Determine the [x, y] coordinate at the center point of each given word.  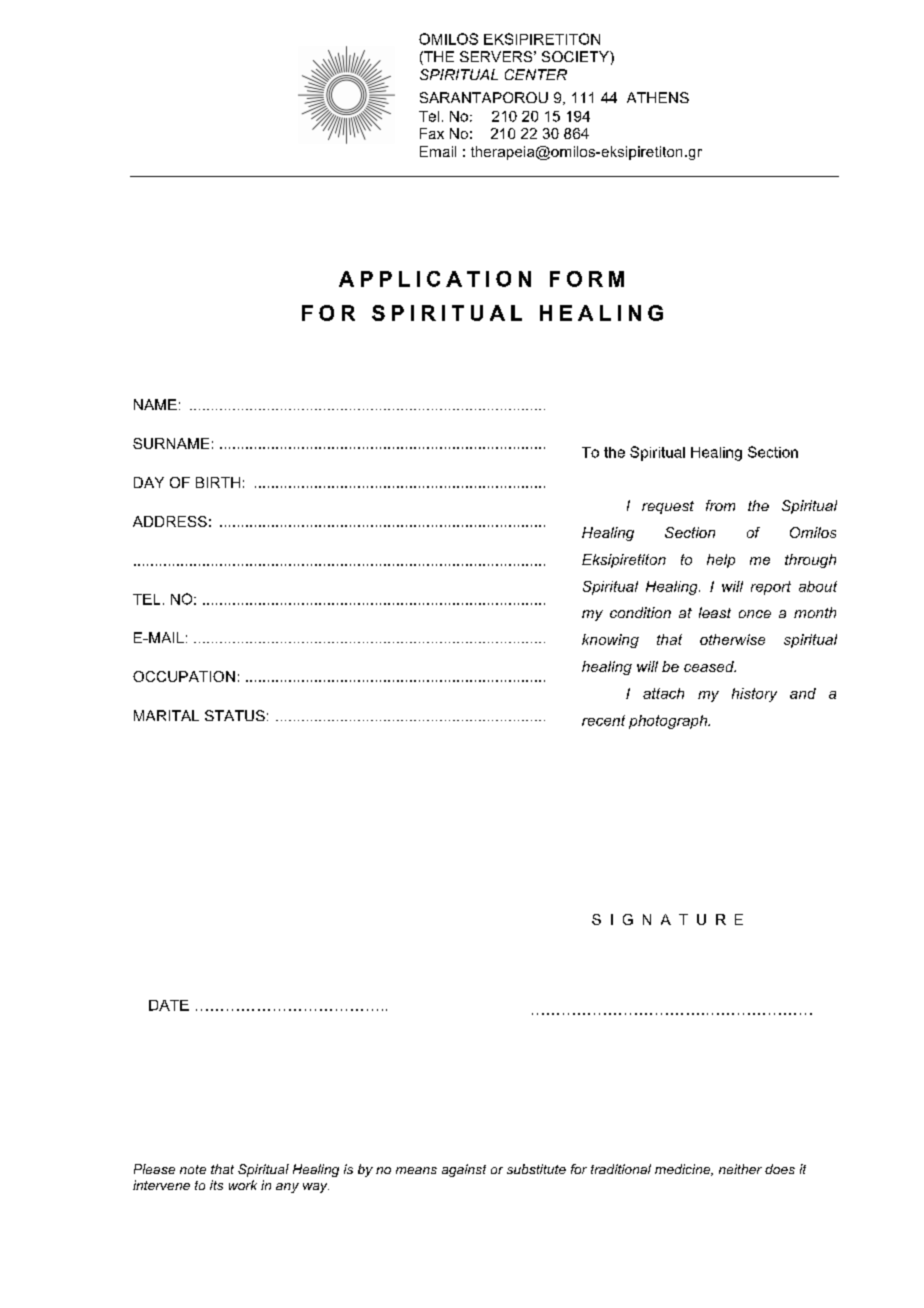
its [216, 1185]
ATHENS [658, 97]
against [464, 1170]
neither [740, 1169]
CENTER [536, 74]
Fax [432, 133]
